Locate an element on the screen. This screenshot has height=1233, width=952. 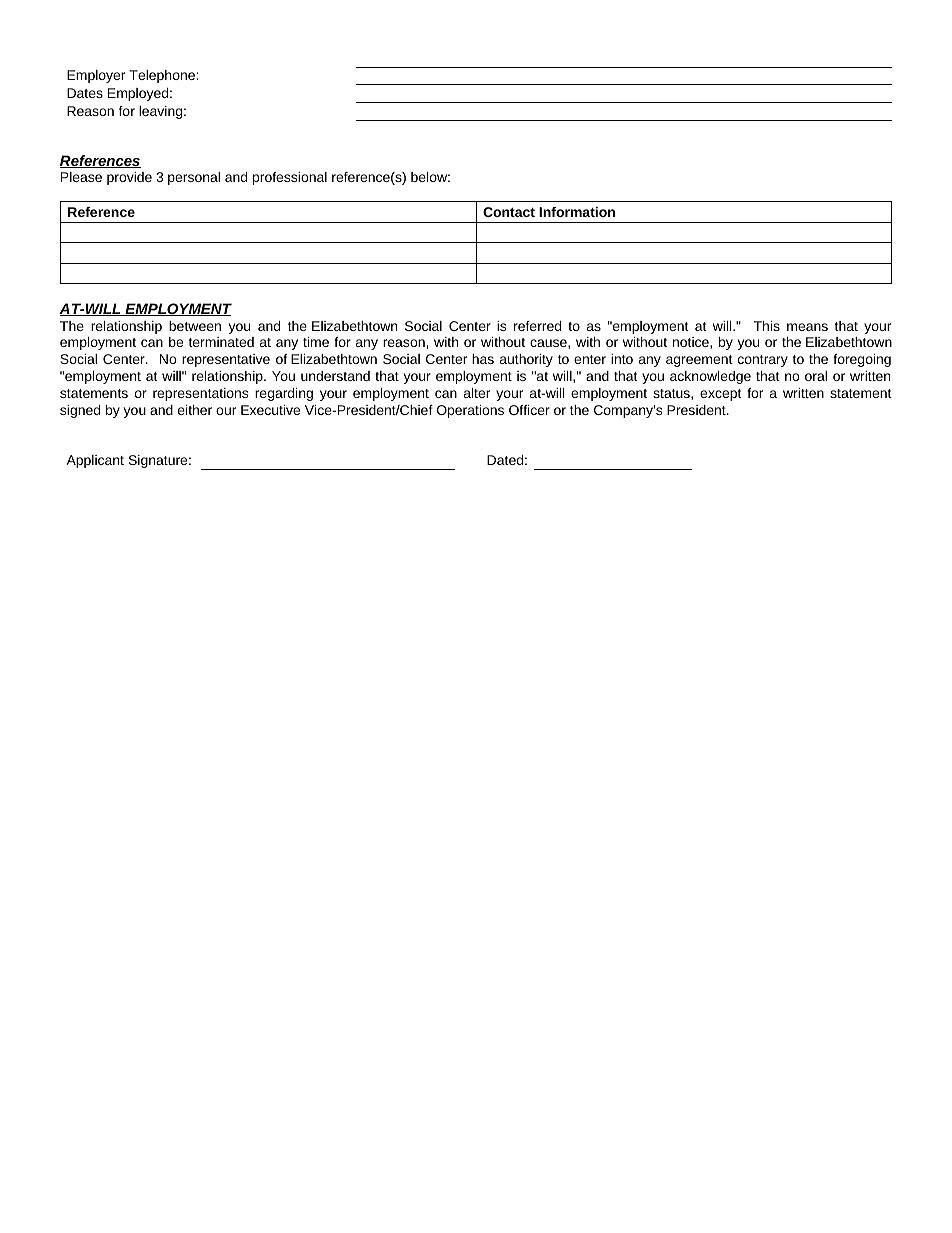
between is located at coordinates (195, 326).
